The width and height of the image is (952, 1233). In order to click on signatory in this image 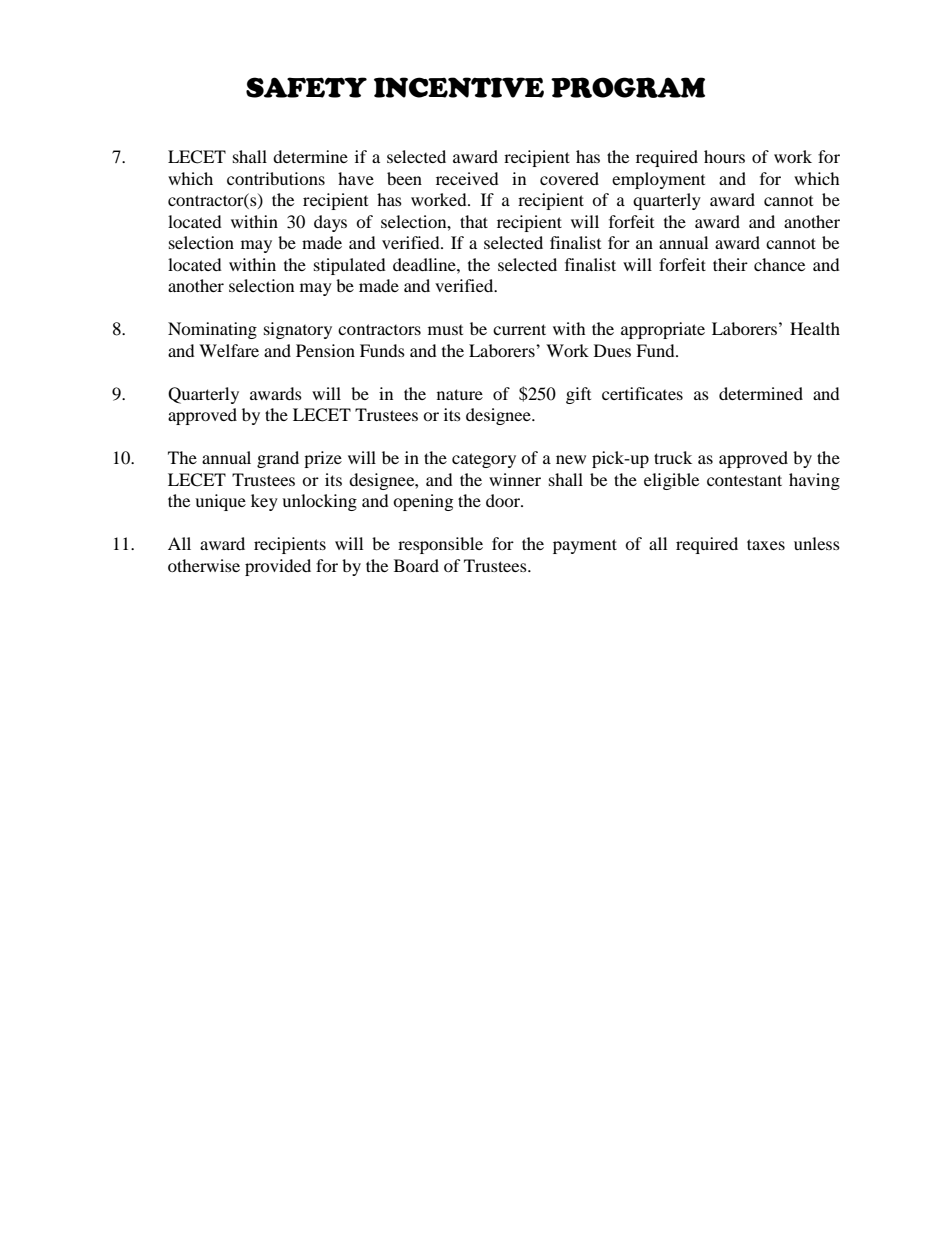, I will do `click(298, 330)`.
